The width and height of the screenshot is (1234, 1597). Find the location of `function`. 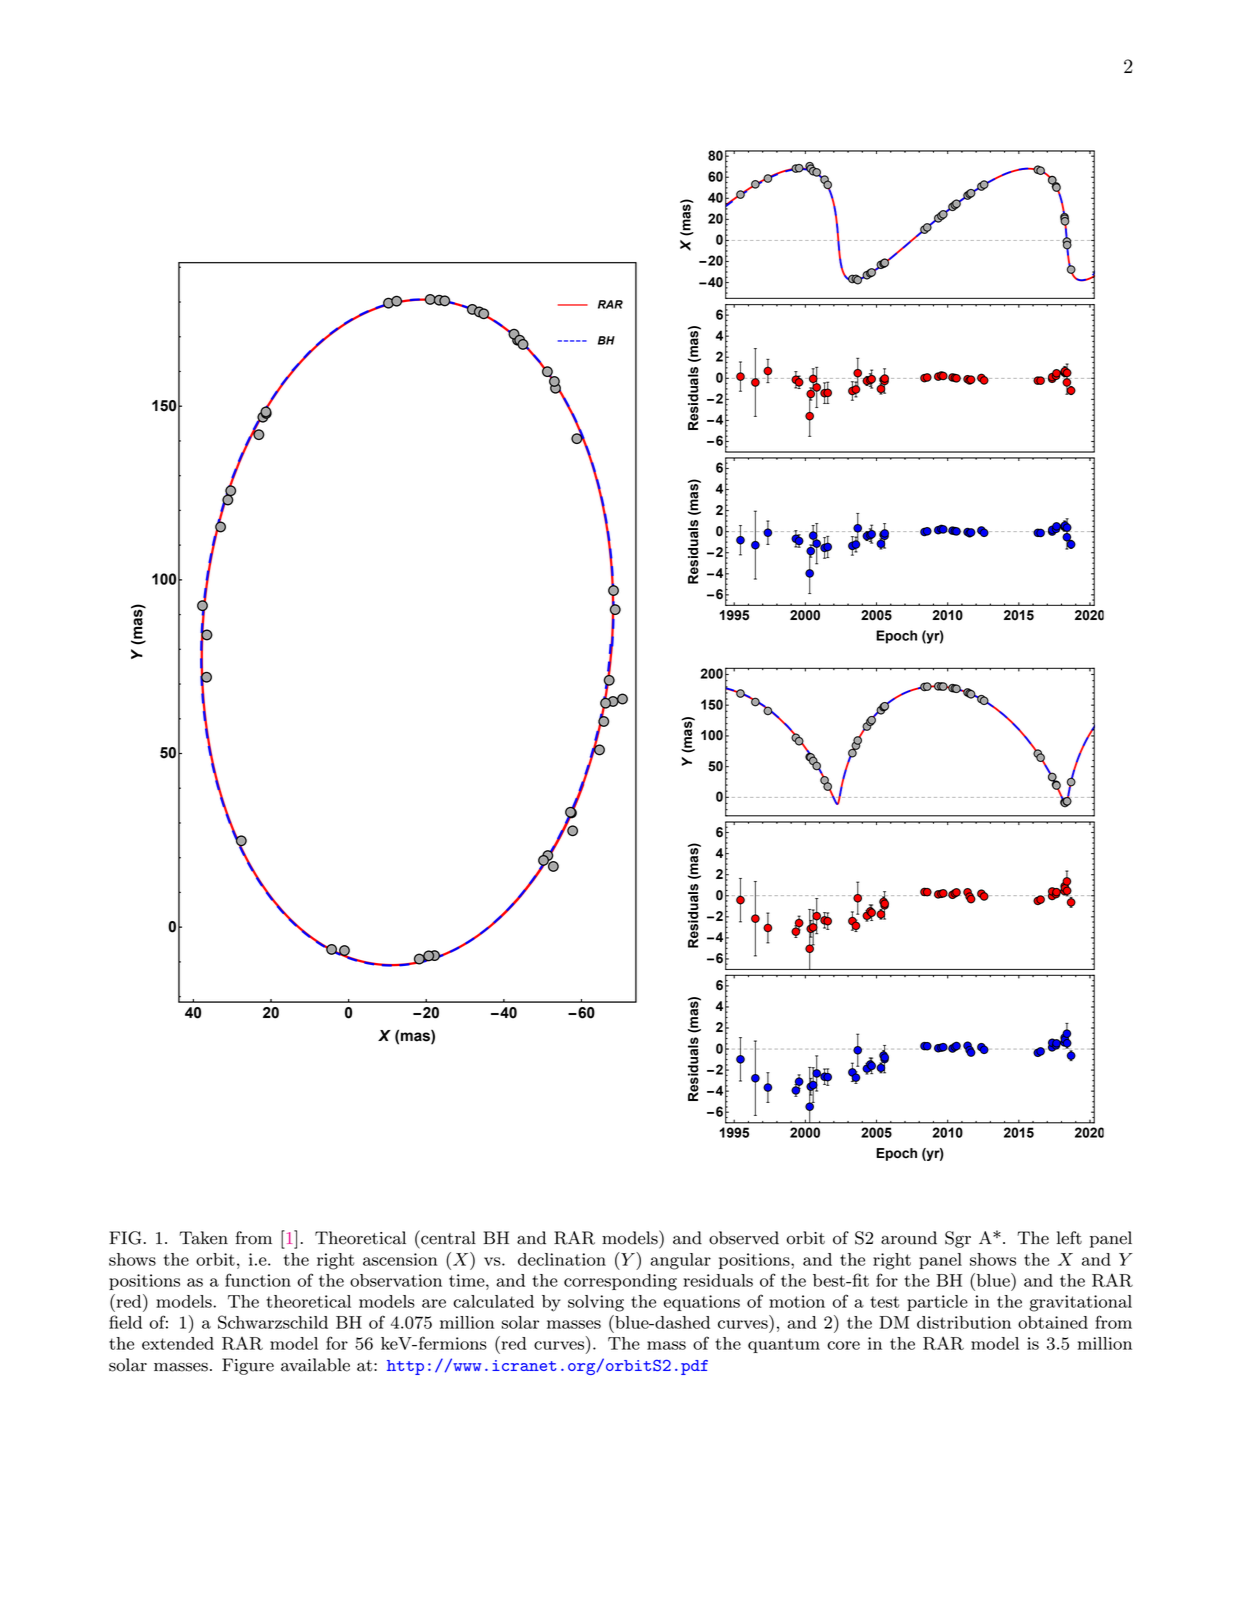

function is located at coordinates (258, 1280).
